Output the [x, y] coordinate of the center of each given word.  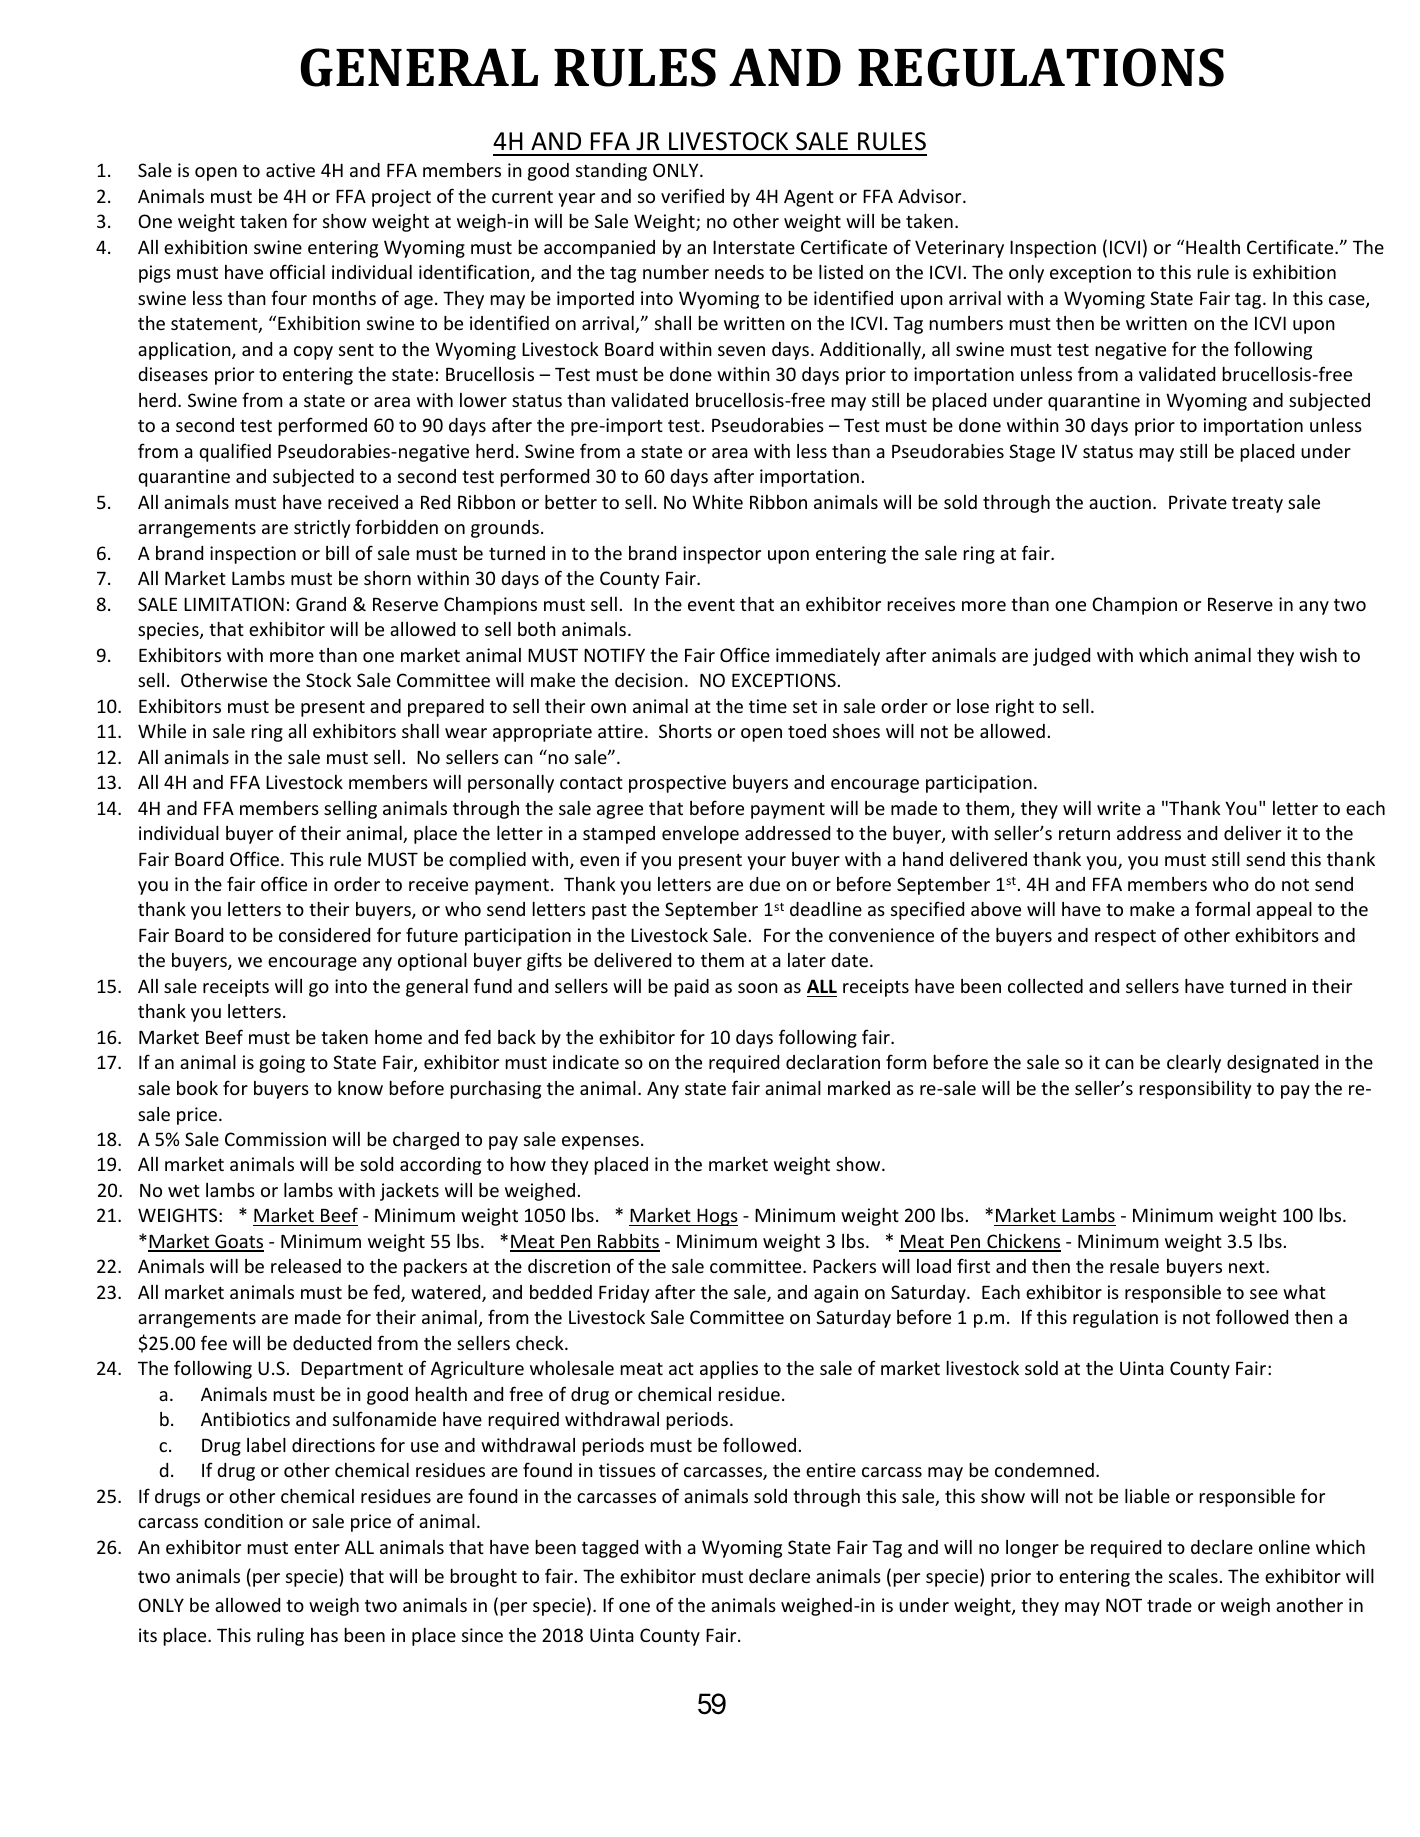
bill [337, 553]
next [1248, 1267]
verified [692, 195]
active [290, 170]
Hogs [716, 1217]
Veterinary [959, 249]
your [766, 863]
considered [324, 935]
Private [1198, 502]
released [306, 1266]
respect [1125, 938]
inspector [722, 555]
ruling [280, 1637]
